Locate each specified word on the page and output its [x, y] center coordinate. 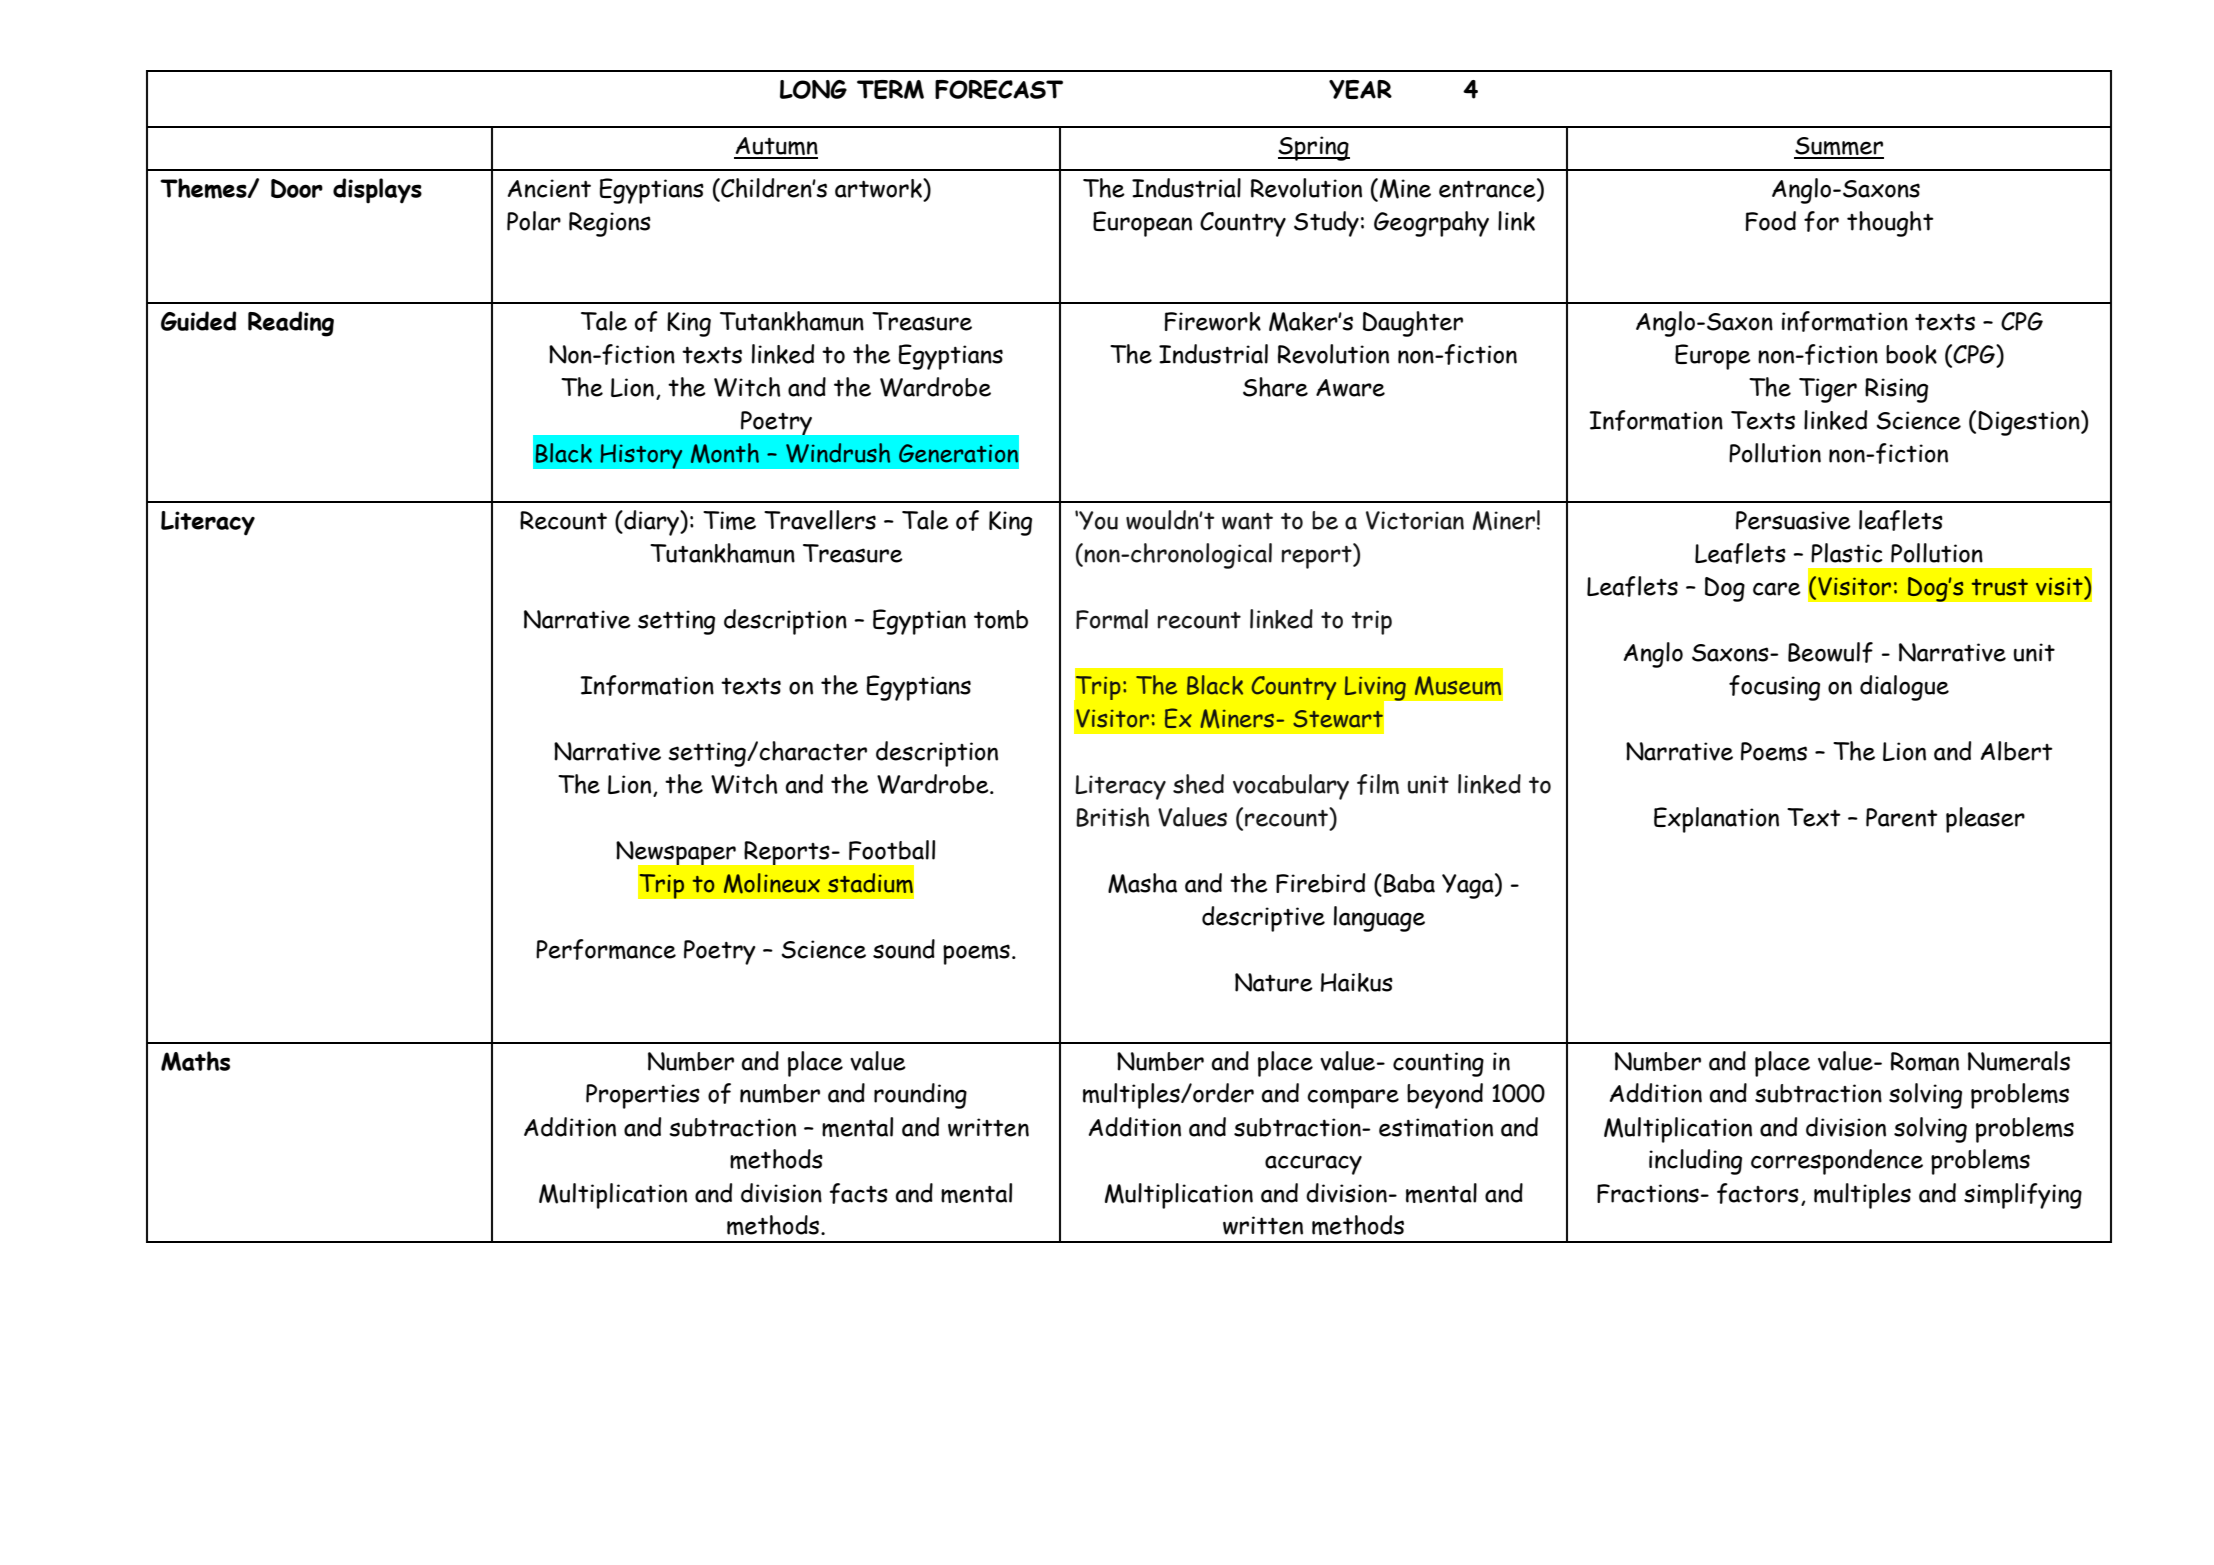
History [641, 456]
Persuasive [1793, 520]
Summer [1839, 147]
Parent [1902, 817]
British [1113, 817]
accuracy [1313, 1165]
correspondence [1837, 1162]
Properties [643, 1096]
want [1247, 521]
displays [377, 191]
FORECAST [999, 89]
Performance [606, 949]
